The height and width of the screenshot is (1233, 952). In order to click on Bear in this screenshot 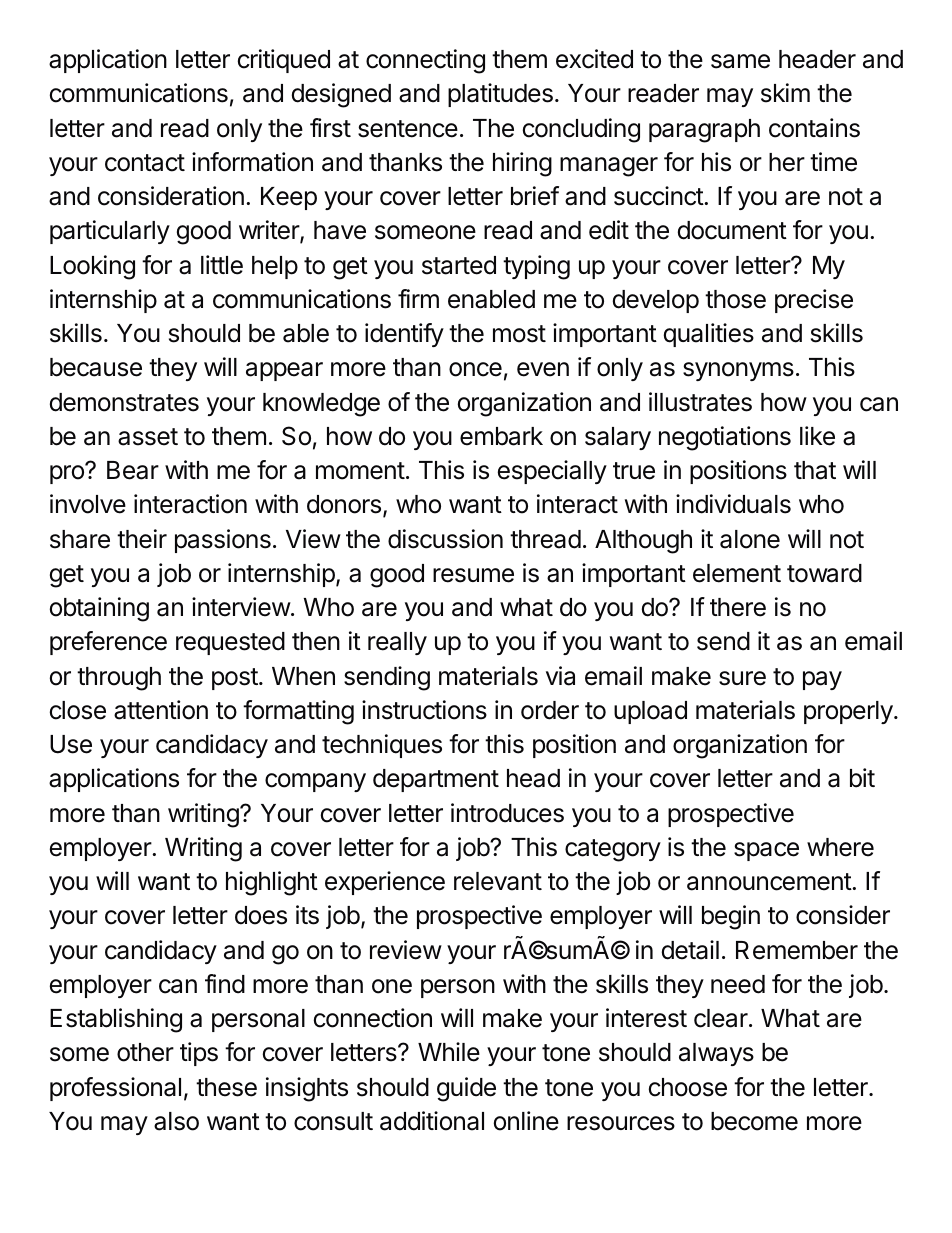, I will do `click(133, 470)`.
